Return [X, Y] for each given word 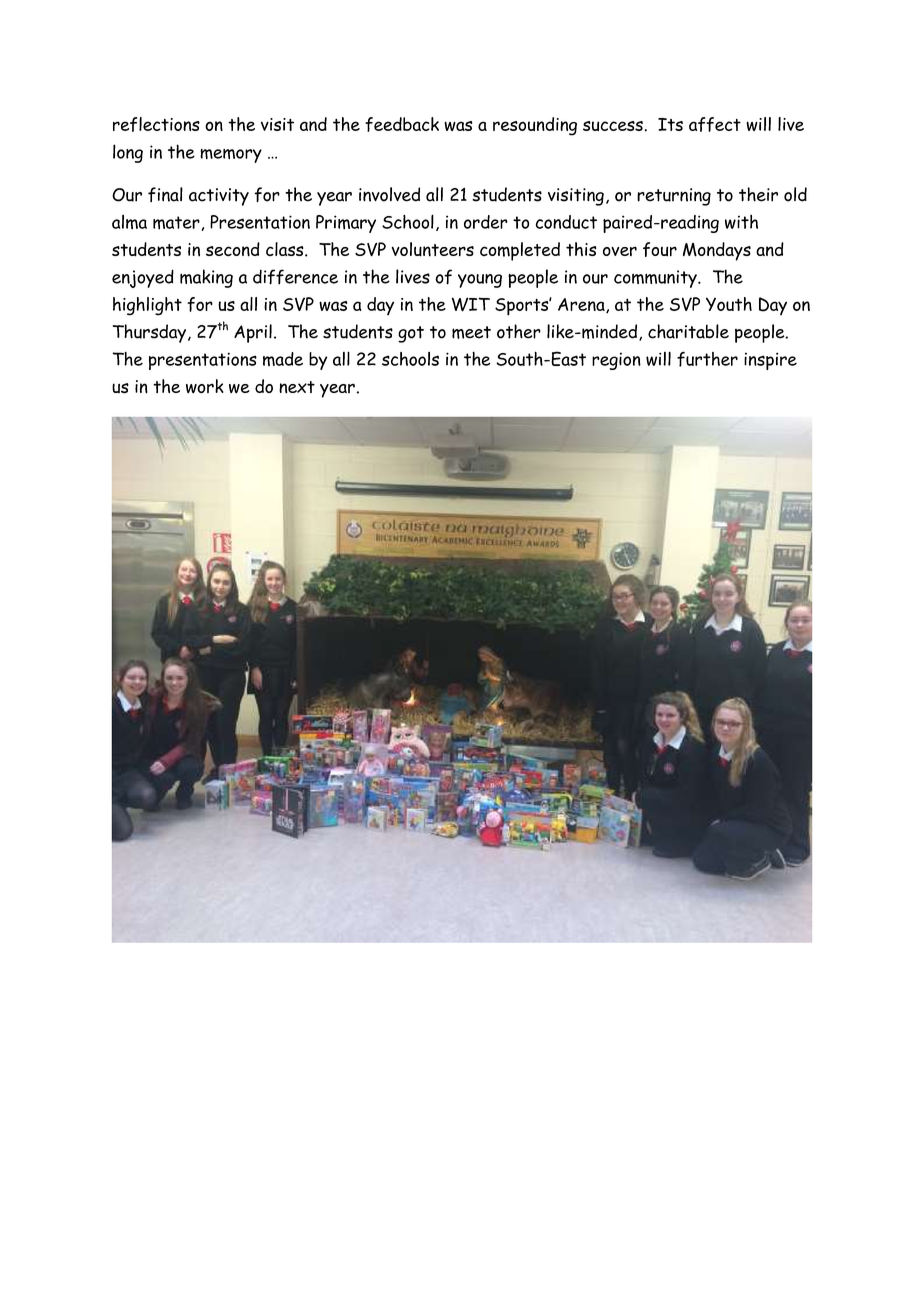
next [297, 387]
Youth [729, 304]
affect [715, 124]
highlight [147, 306]
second [233, 249]
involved [389, 194]
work [205, 386]
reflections [156, 124]
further [707, 359]
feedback [402, 124]
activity [219, 197]
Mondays [717, 251]
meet [471, 332]
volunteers [433, 249]
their [758, 194]
